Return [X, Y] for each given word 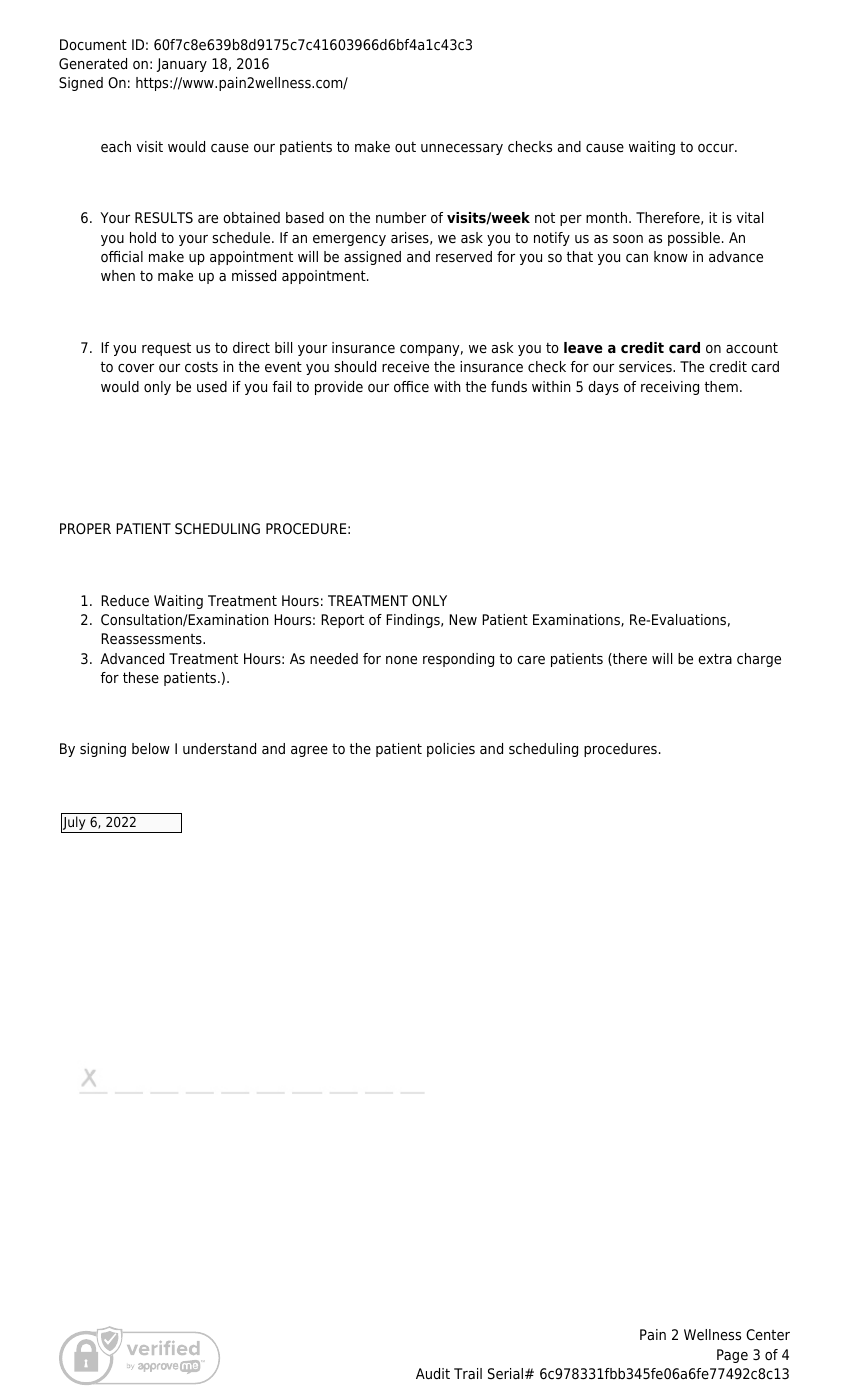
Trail [468, 1373]
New [463, 619]
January [182, 65]
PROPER [85, 528]
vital [750, 217]
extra [715, 659]
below [151, 748]
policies [451, 750]
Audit [433, 1373]
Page [732, 1356]
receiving [670, 388]
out [405, 147]
